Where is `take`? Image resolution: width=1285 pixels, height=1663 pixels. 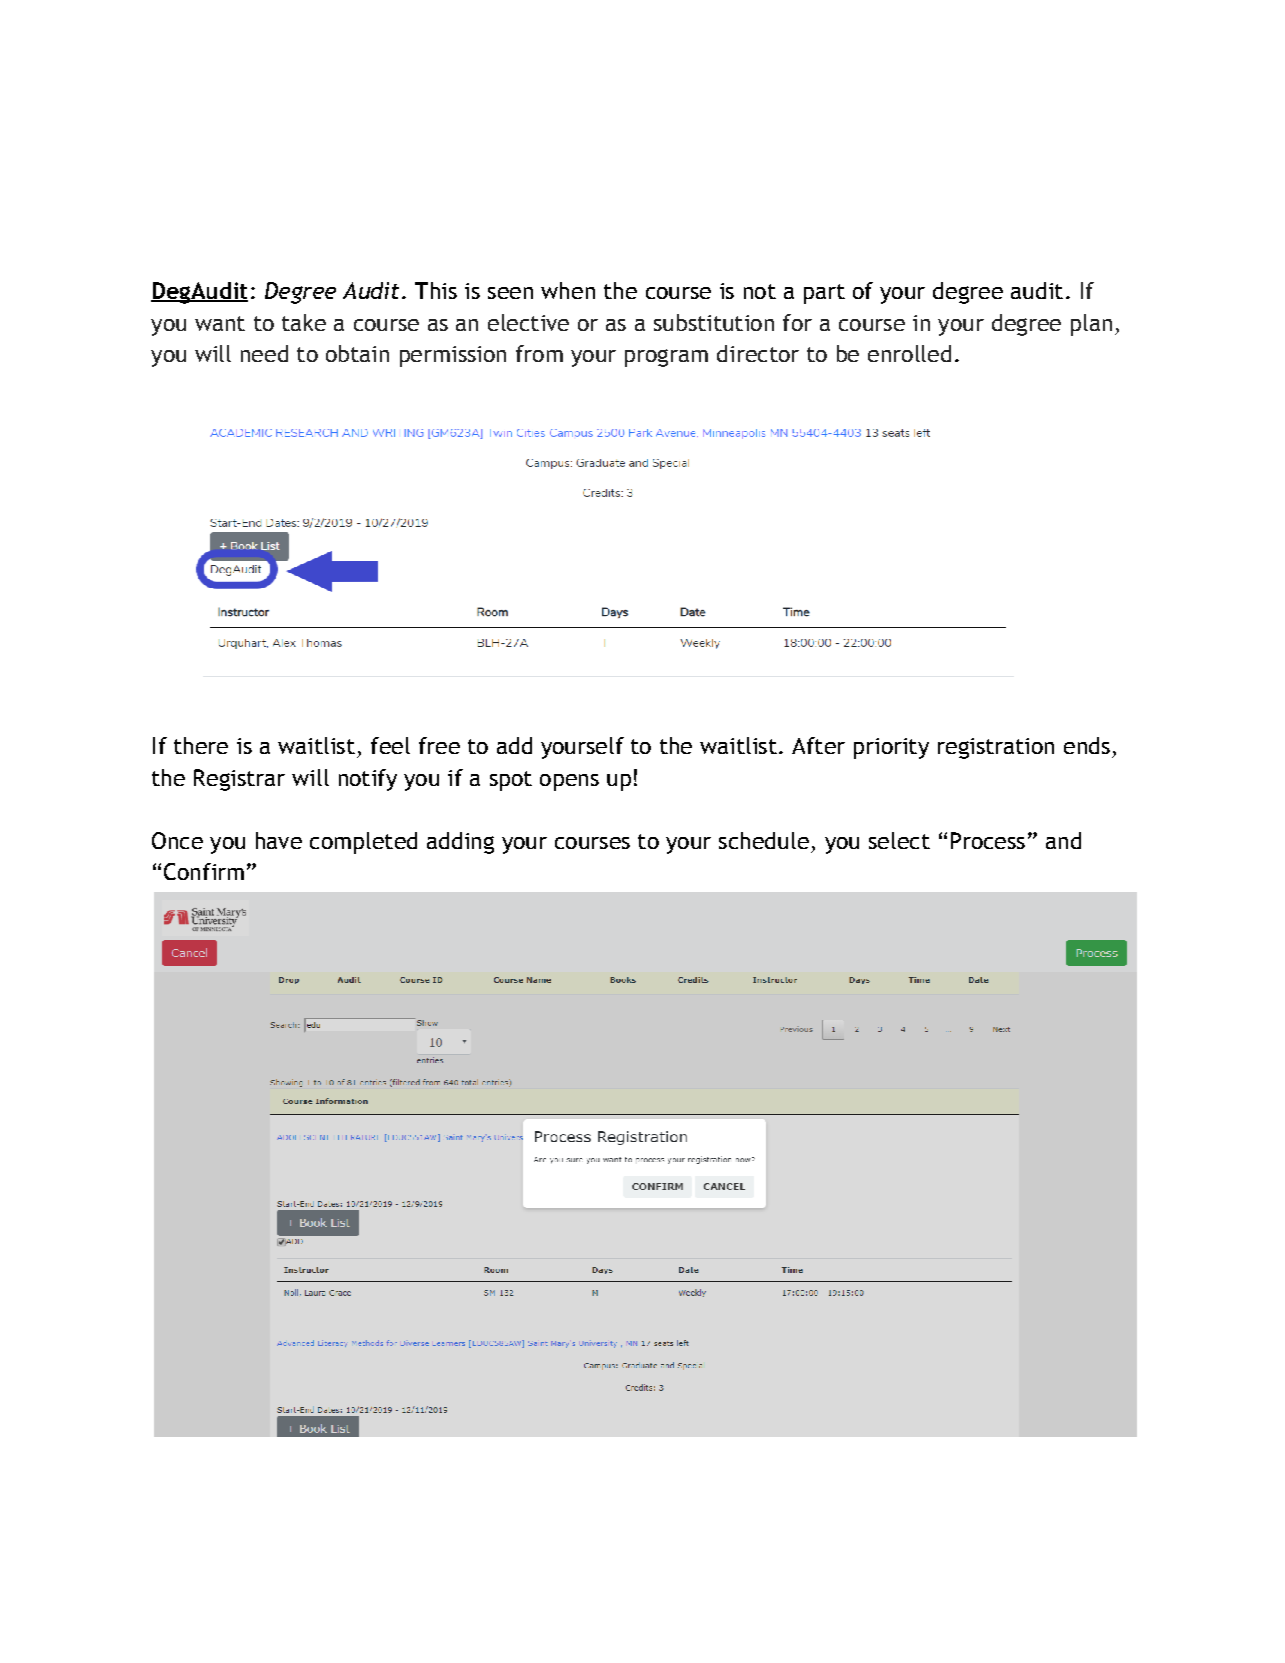
take is located at coordinates (304, 322).
